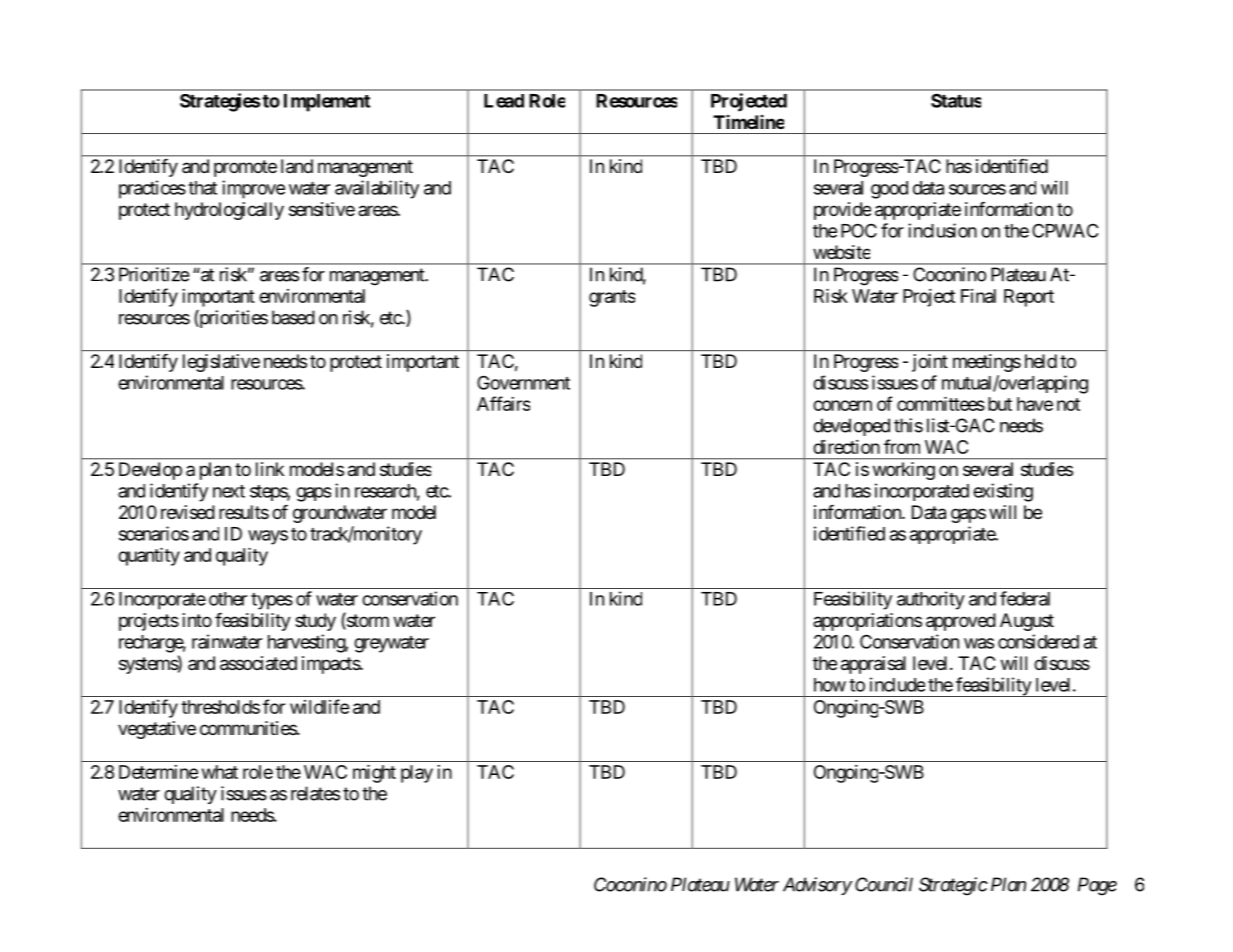 This screenshot has width=1233, height=952. Describe the element at coordinates (220, 772) in the screenshot. I see `what` at that location.
